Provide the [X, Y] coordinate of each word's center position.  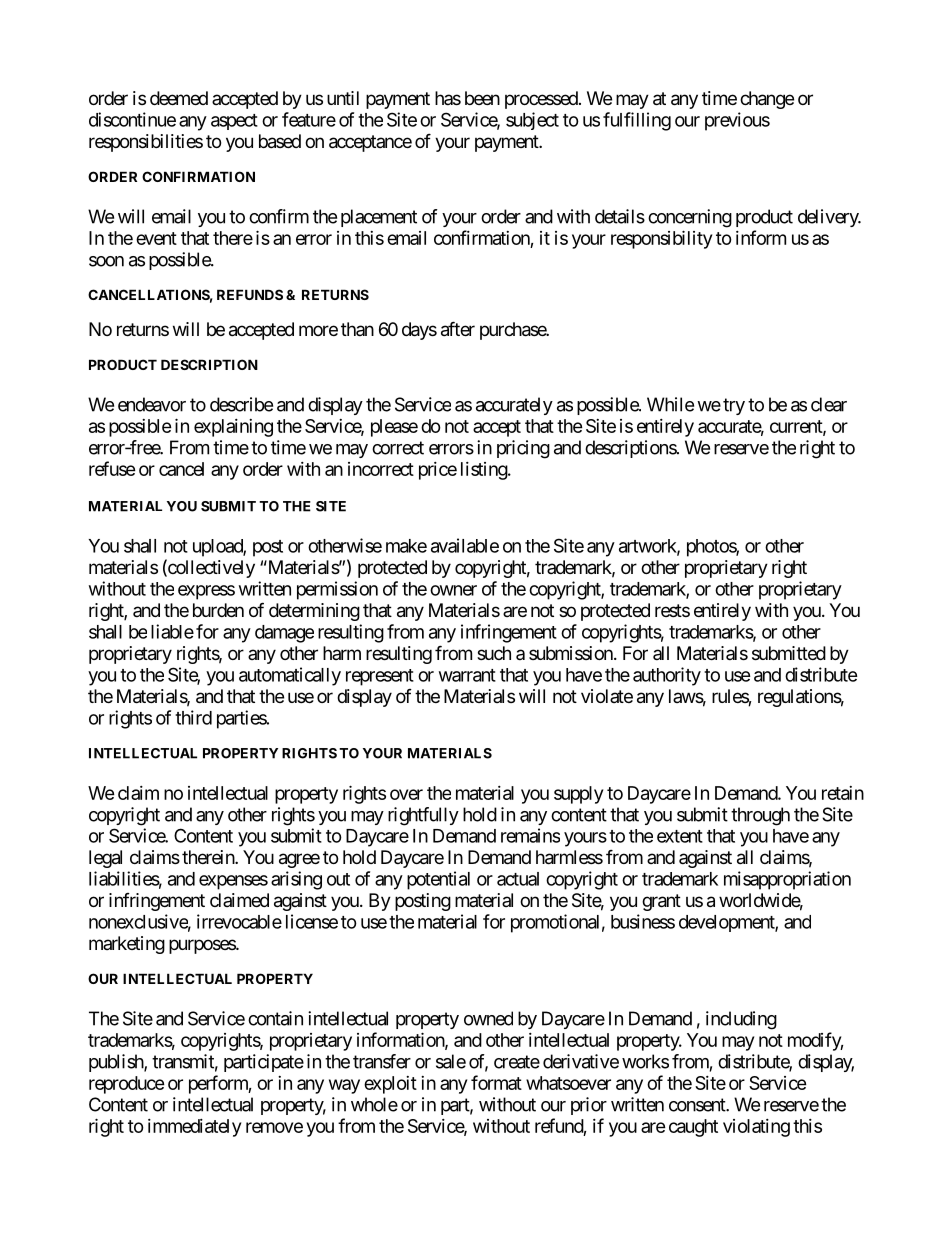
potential [438, 880]
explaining [233, 428]
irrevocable [239, 921]
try [734, 406]
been [482, 98]
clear [829, 404]
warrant [467, 675]
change [767, 100]
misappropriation [787, 880]
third [193, 717]
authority [667, 676]
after [458, 329]
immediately [194, 1128]
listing [485, 471]
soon [106, 261]
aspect [234, 122]
